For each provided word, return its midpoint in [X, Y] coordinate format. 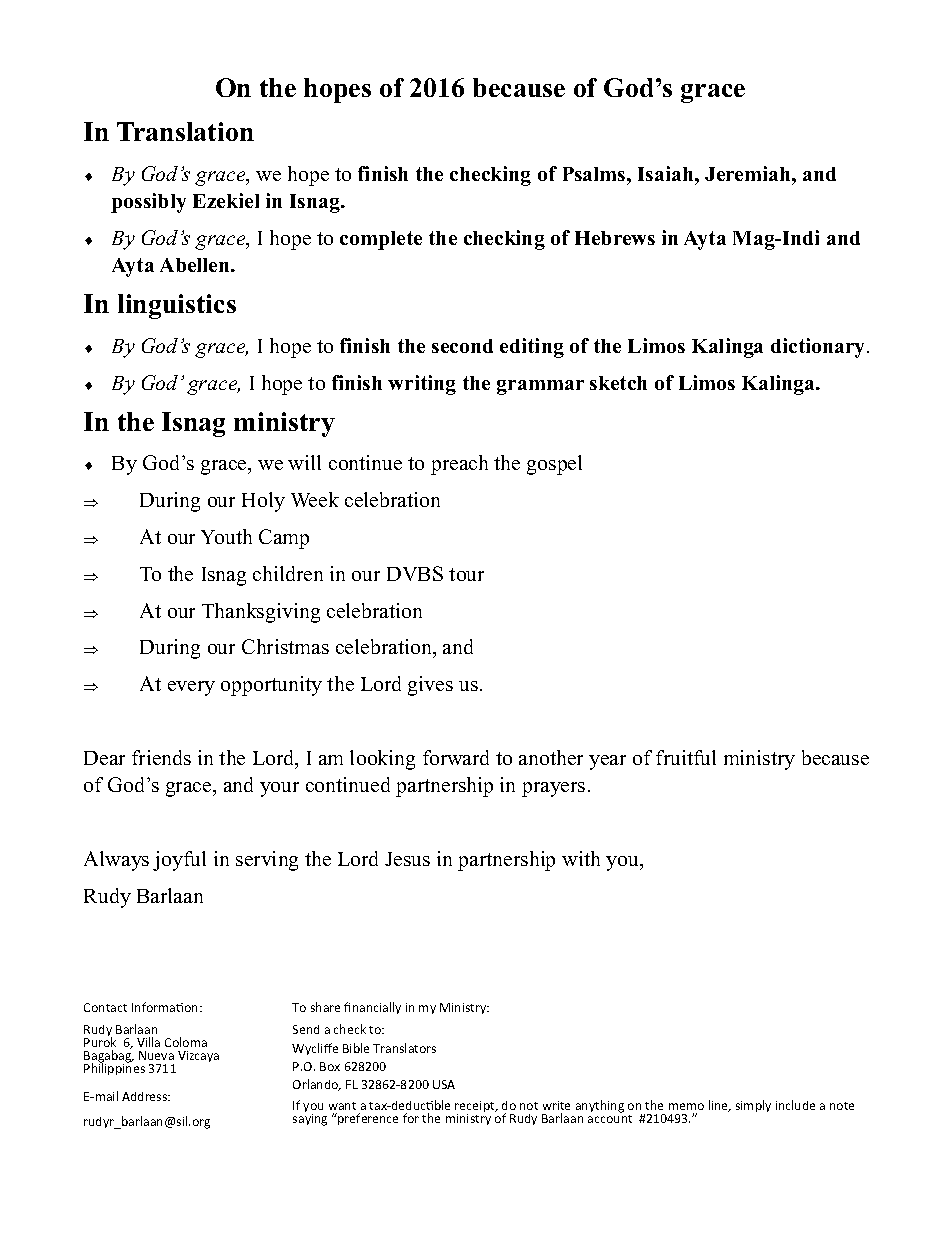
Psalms [595, 174]
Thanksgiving [261, 613]
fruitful [686, 757]
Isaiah [667, 173]
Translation [185, 131]
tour [466, 574]
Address [146, 1096]
